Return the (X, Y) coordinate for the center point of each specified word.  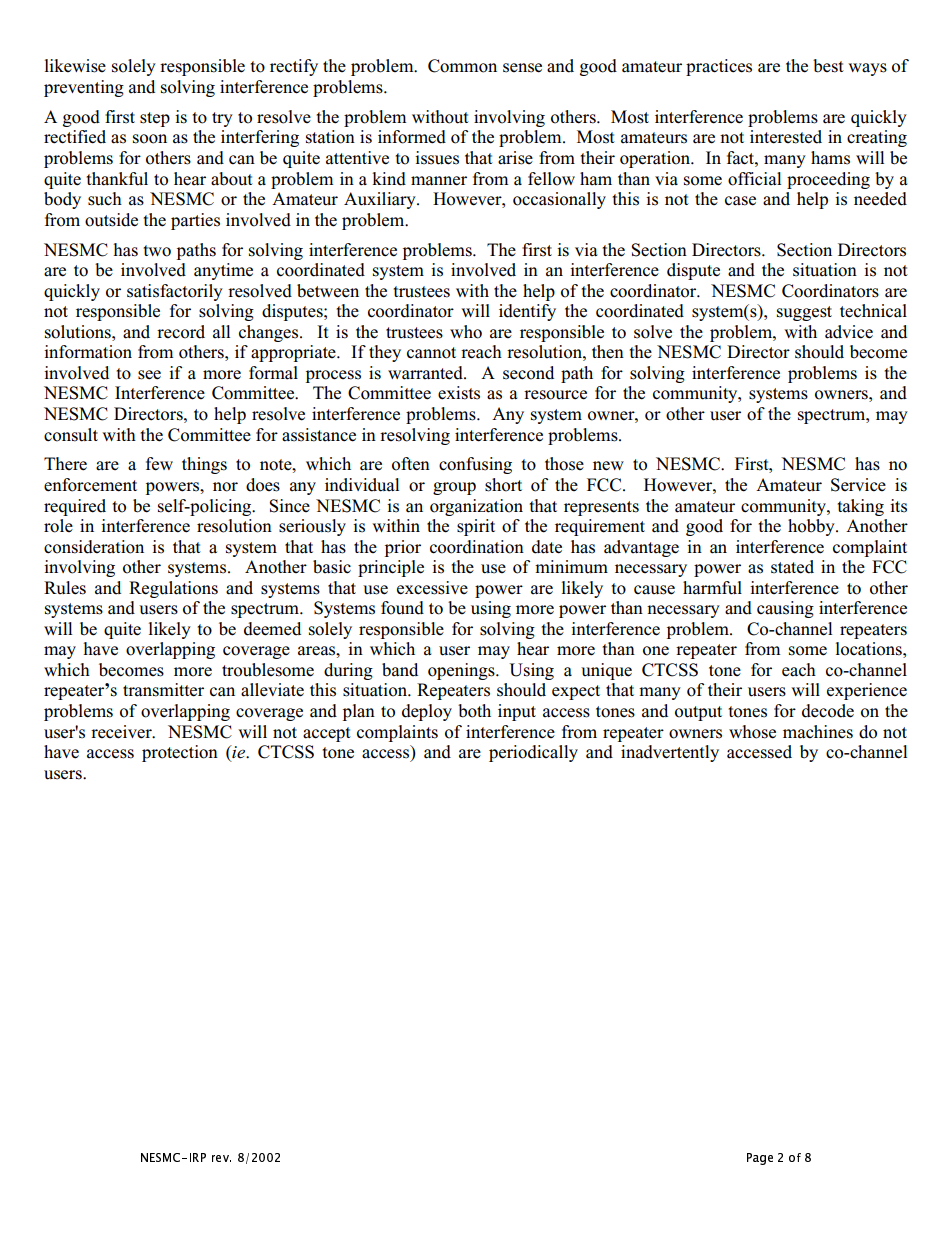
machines (818, 732)
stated (792, 567)
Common (462, 66)
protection (180, 753)
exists (459, 393)
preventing (84, 88)
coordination (477, 547)
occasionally (559, 200)
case (740, 201)
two (157, 251)
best (828, 66)
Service (858, 485)
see (149, 375)
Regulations (173, 589)
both (474, 711)
